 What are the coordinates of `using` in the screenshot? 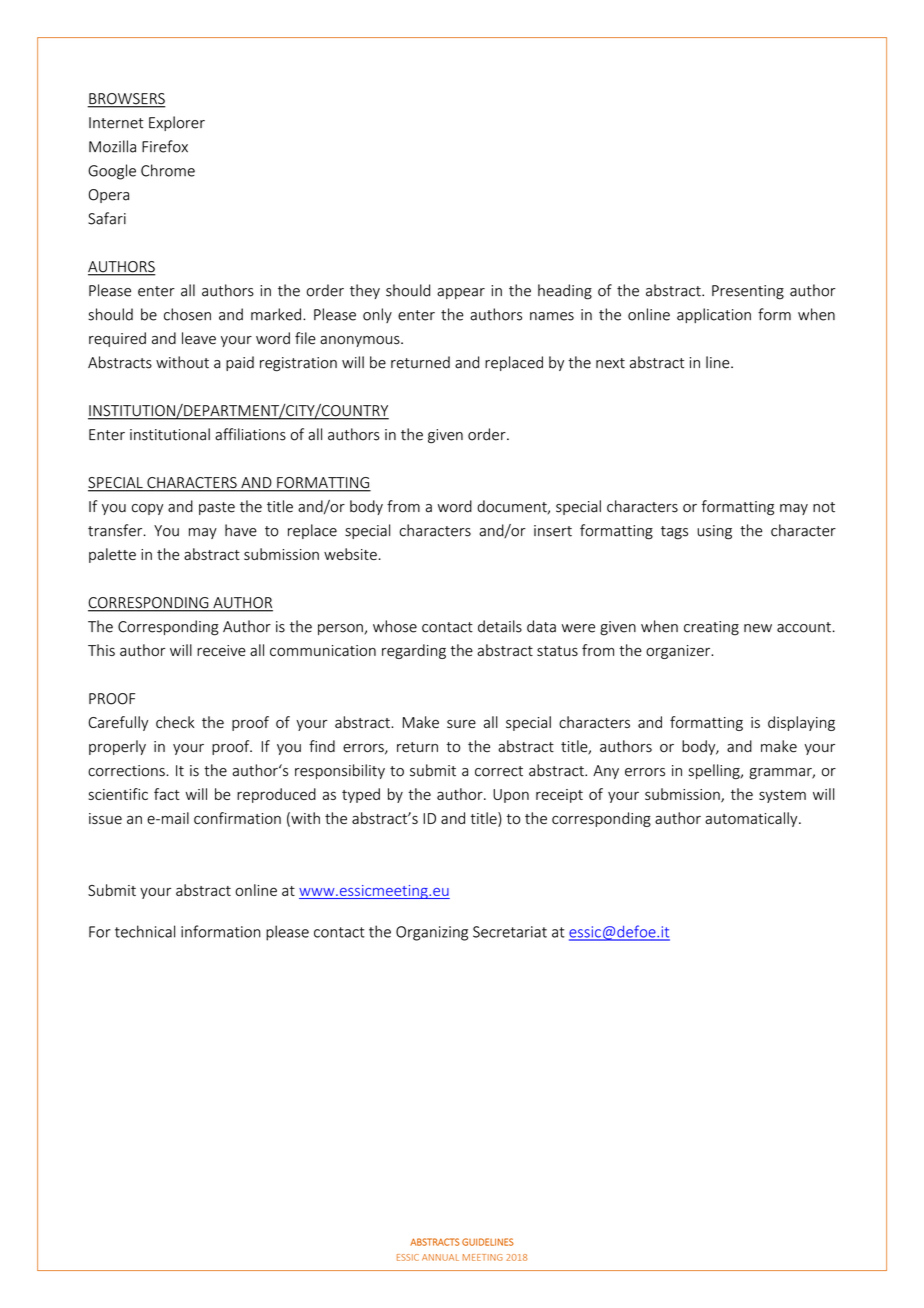 It's located at (714, 532).
